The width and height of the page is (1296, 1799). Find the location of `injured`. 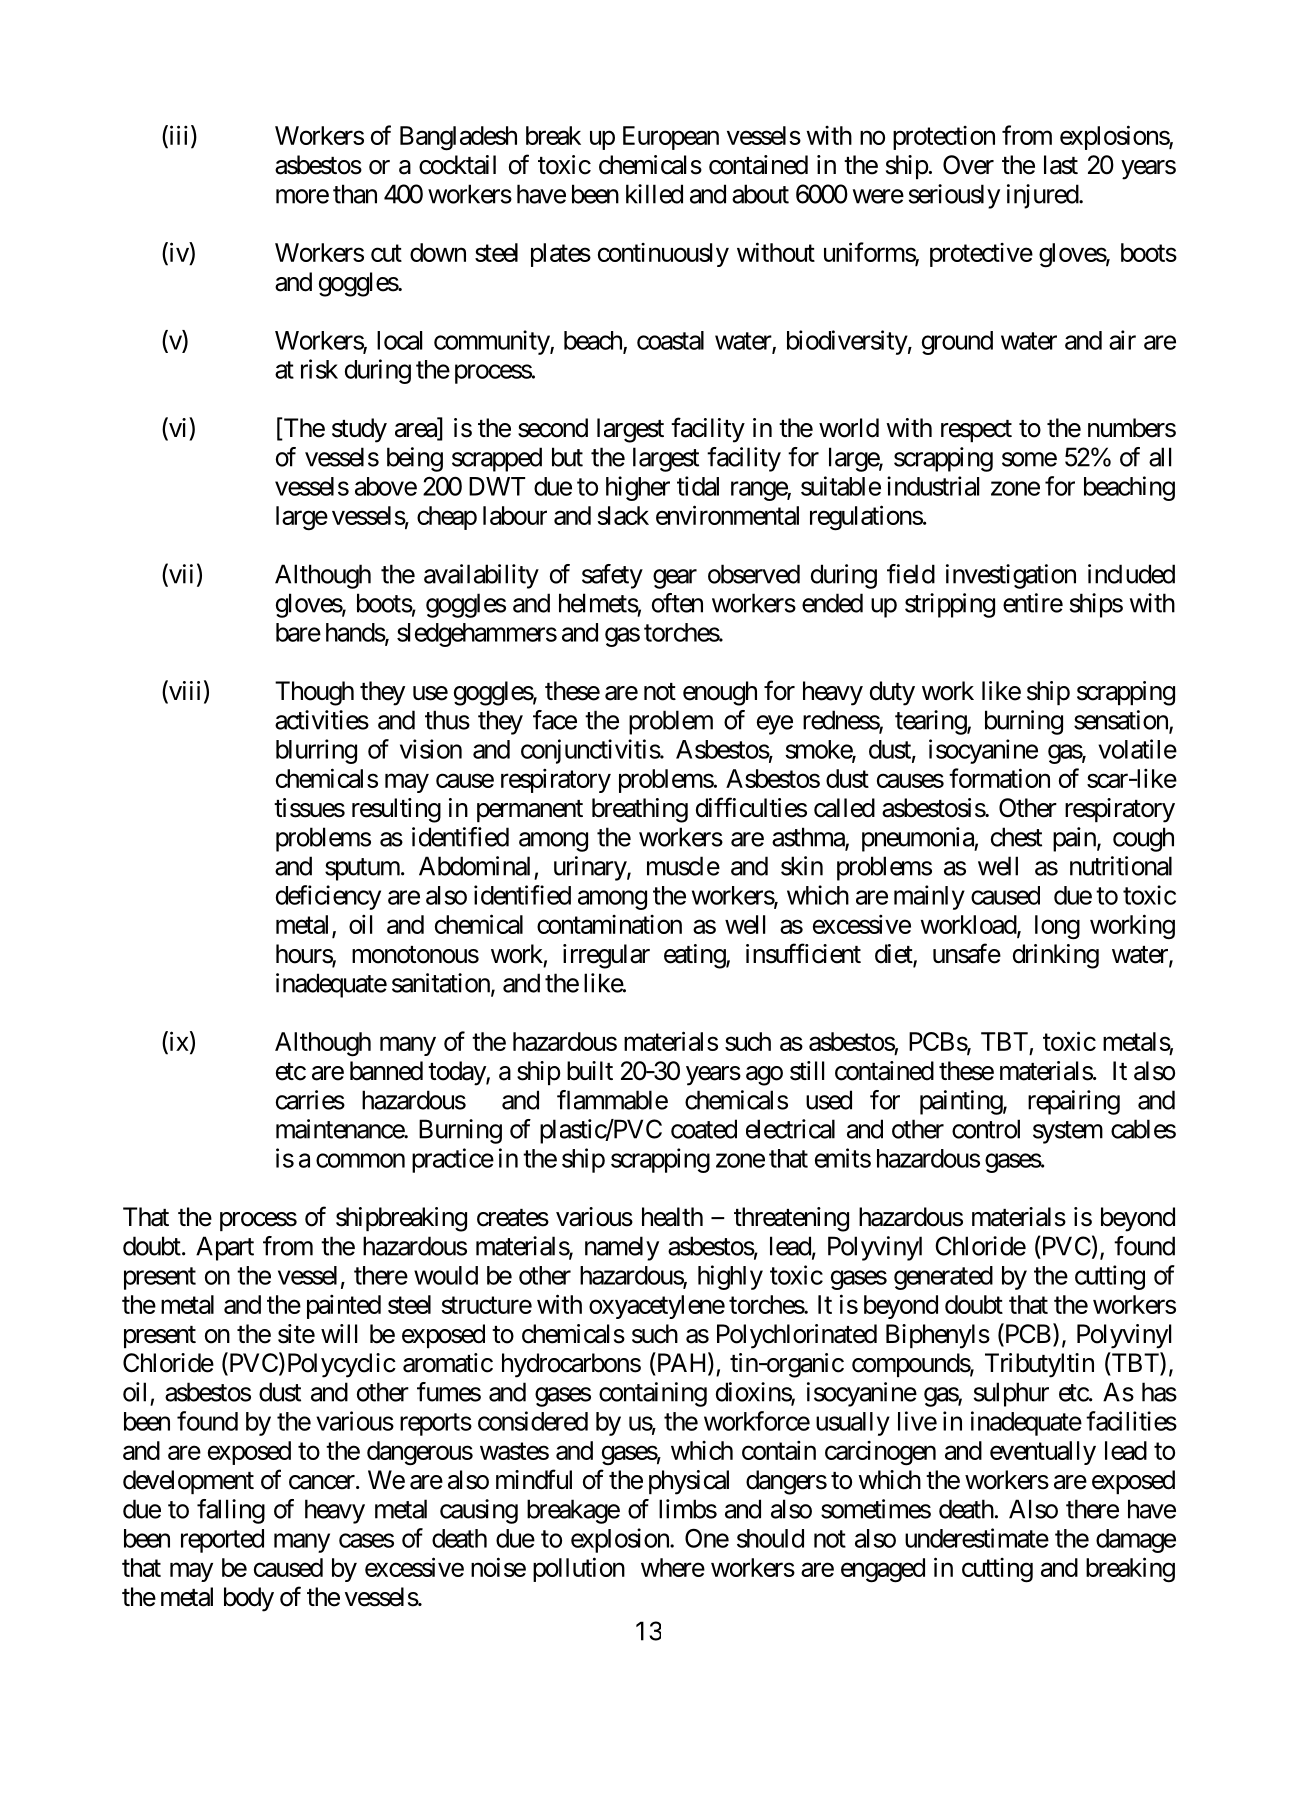

injured is located at coordinates (1043, 196).
